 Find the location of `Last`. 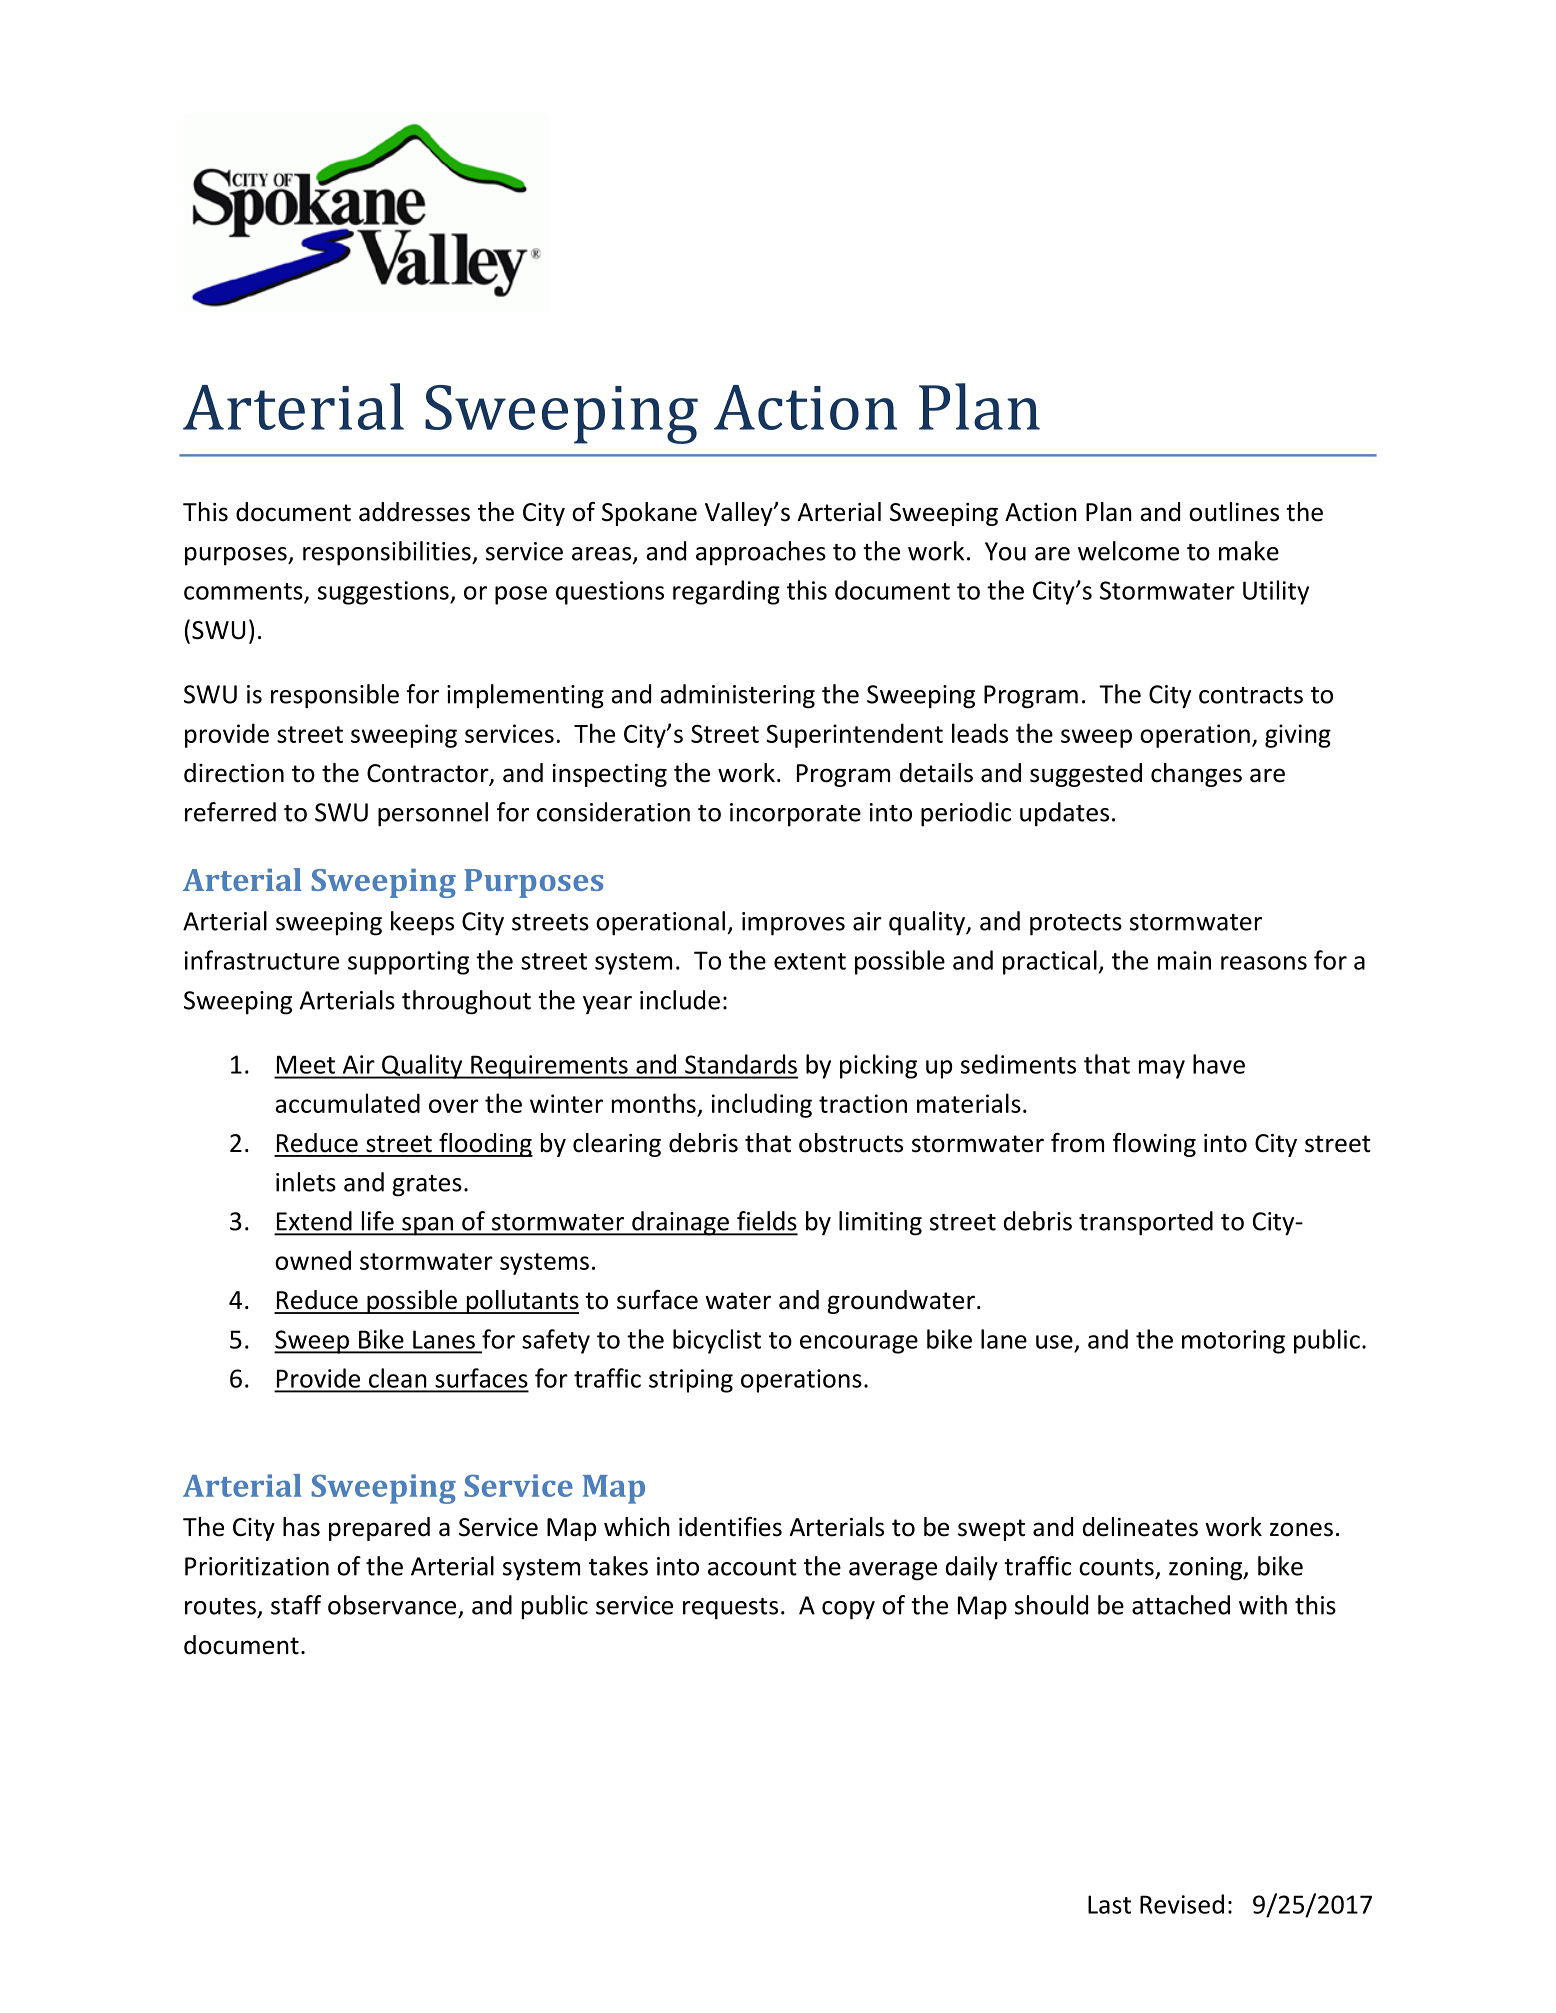

Last is located at coordinates (1109, 1904).
